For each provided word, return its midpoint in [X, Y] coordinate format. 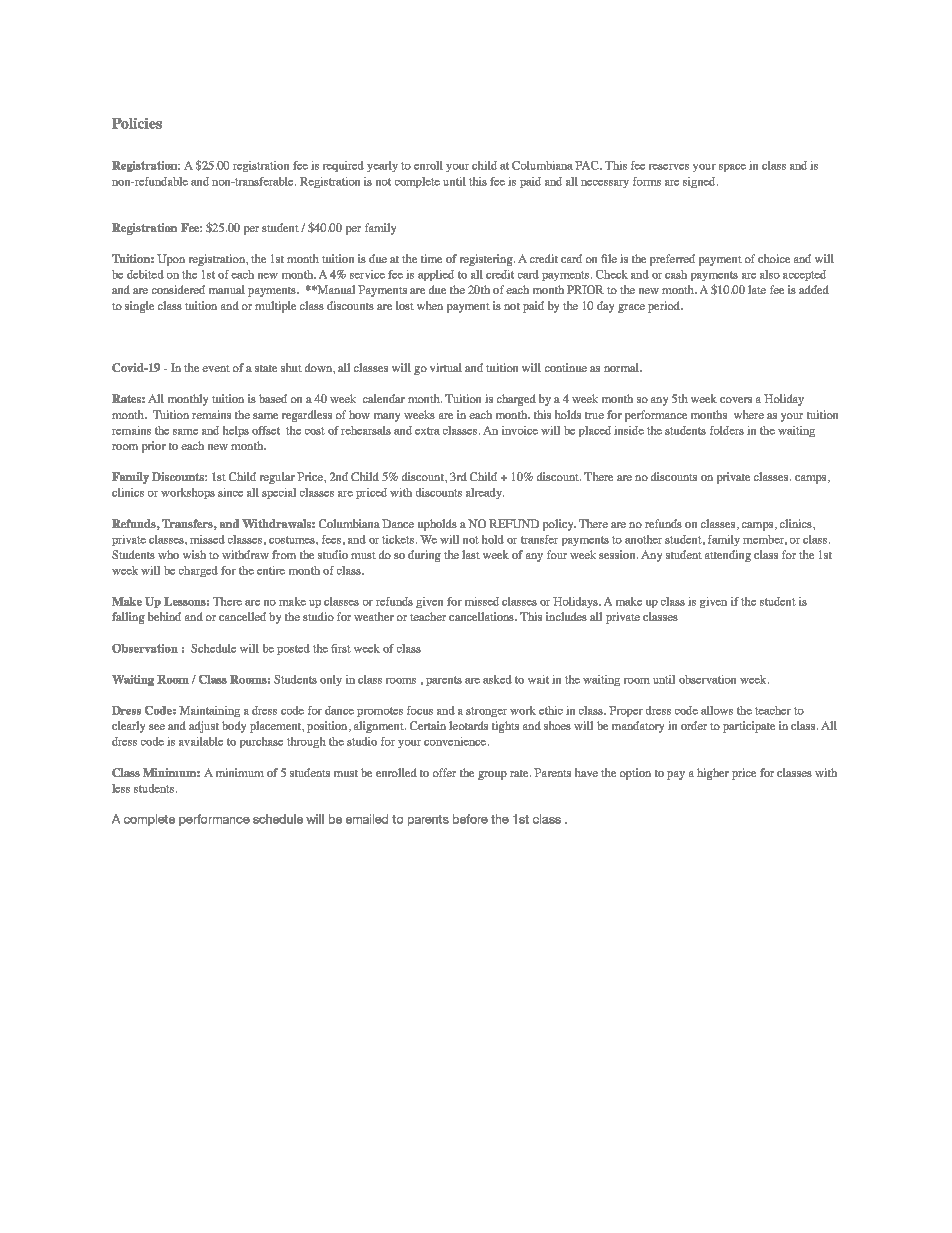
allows [717, 710]
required [343, 166]
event [216, 368]
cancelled [242, 616]
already [485, 493]
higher [713, 774]
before [470, 819]
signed [700, 182]
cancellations [482, 616]
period [665, 307]
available [201, 741]
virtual [446, 367]
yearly [382, 166]
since [230, 492]
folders [727, 430]
